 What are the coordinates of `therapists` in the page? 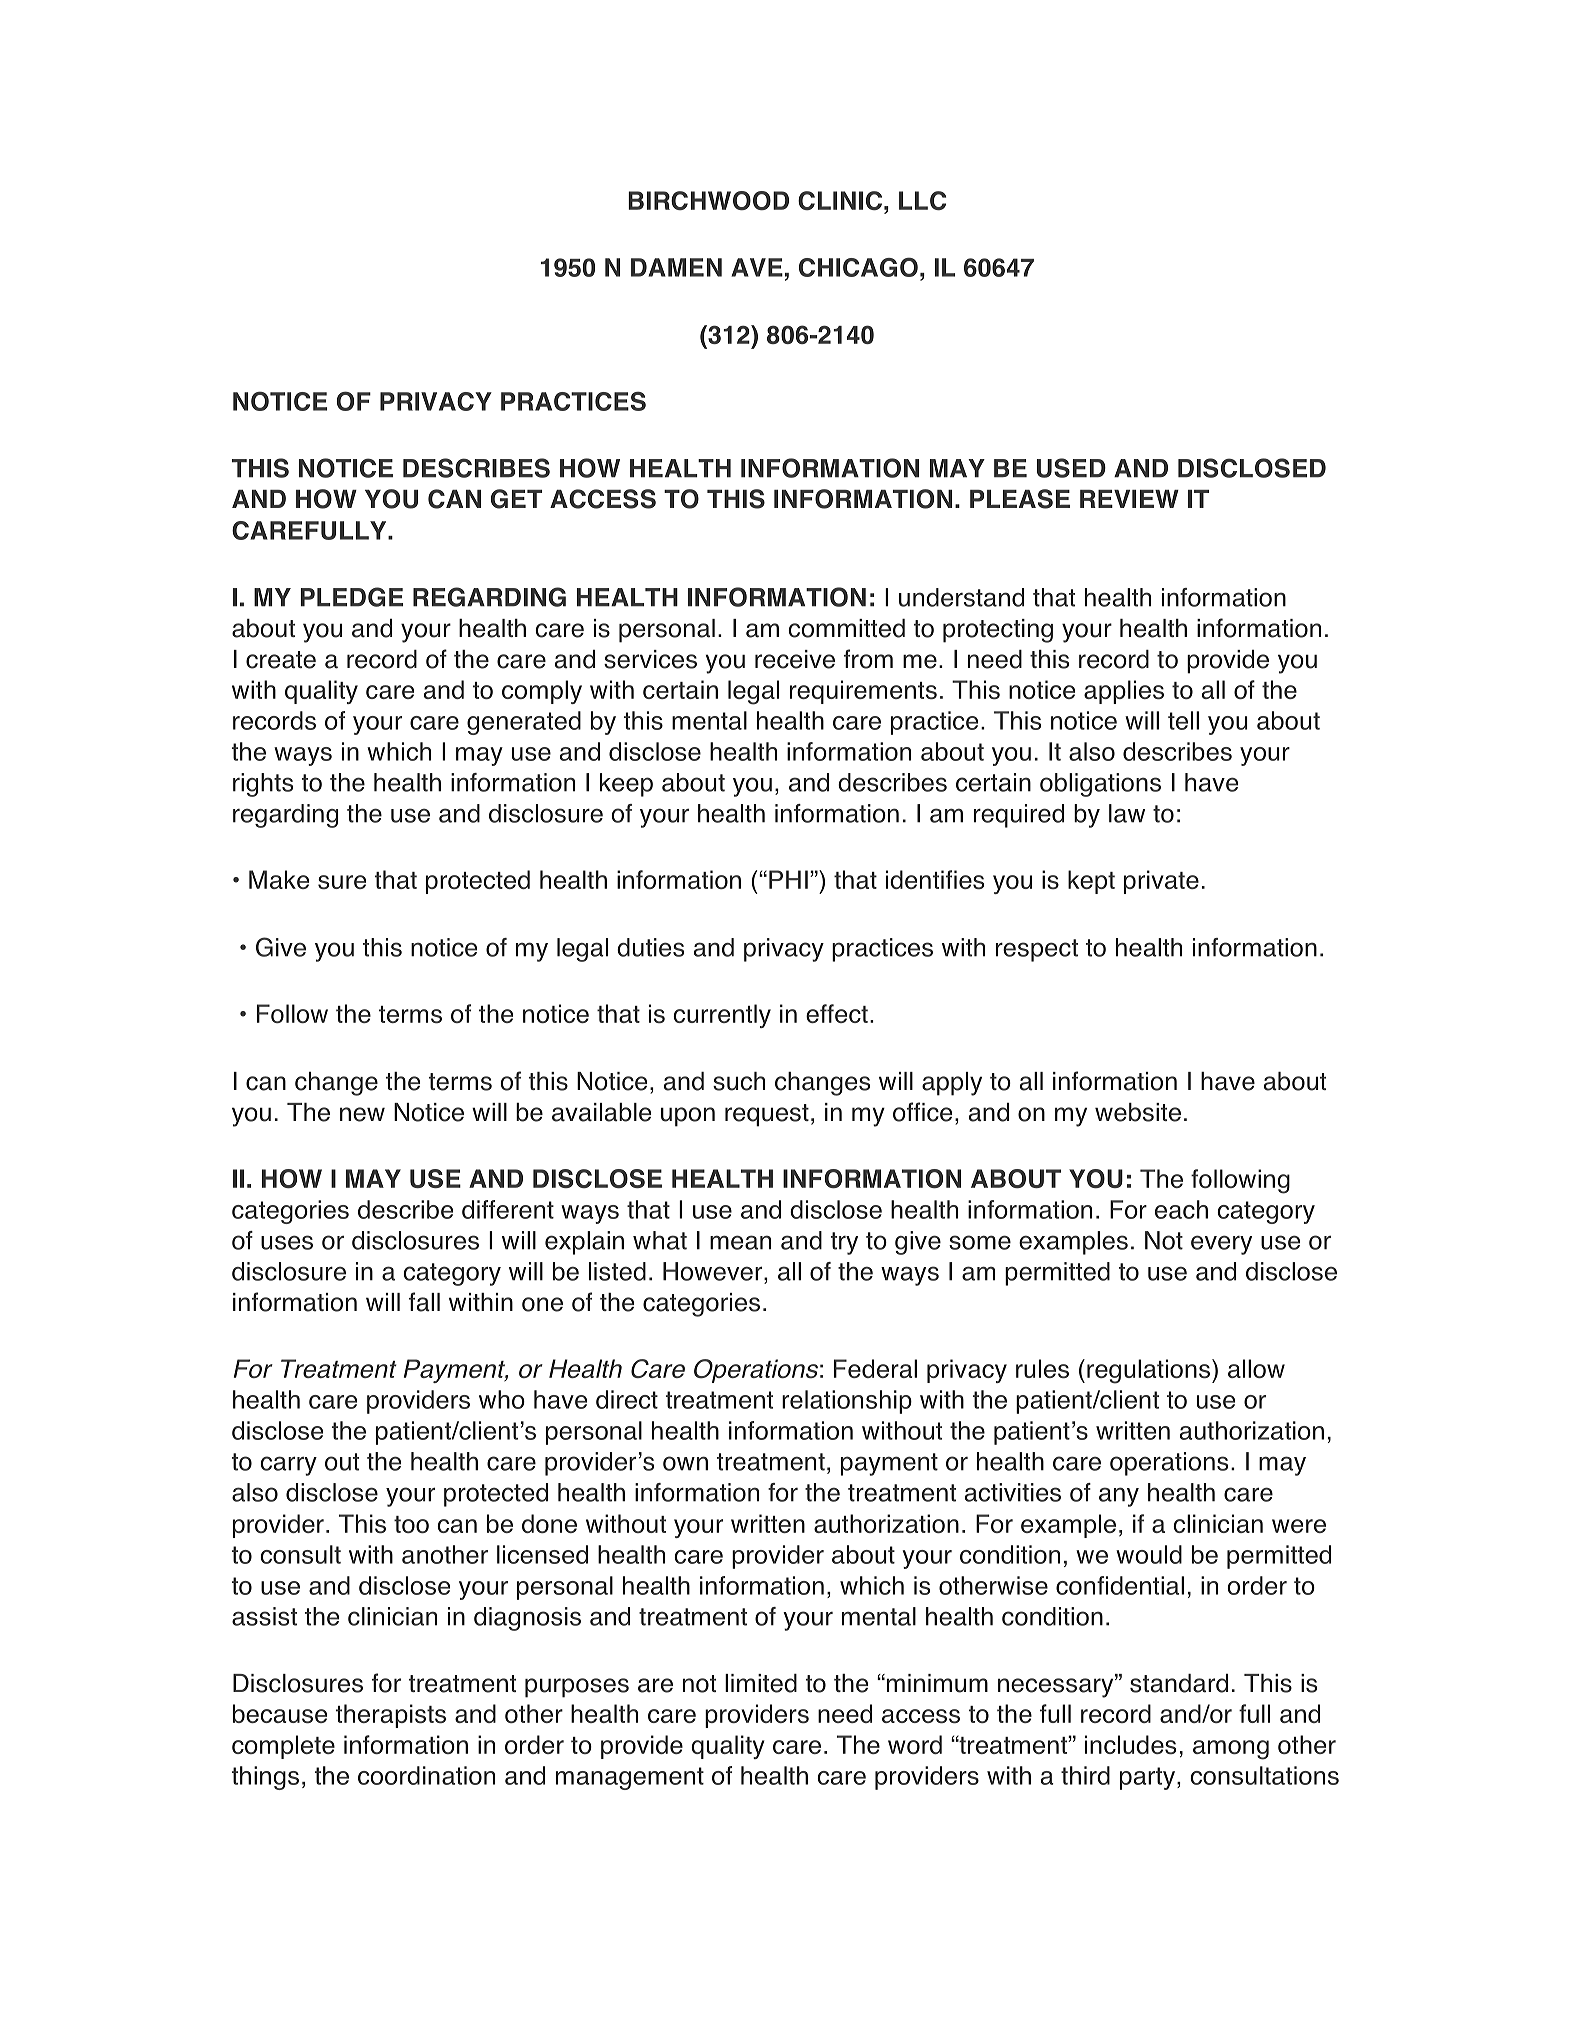 It's located at (391, 1716).
